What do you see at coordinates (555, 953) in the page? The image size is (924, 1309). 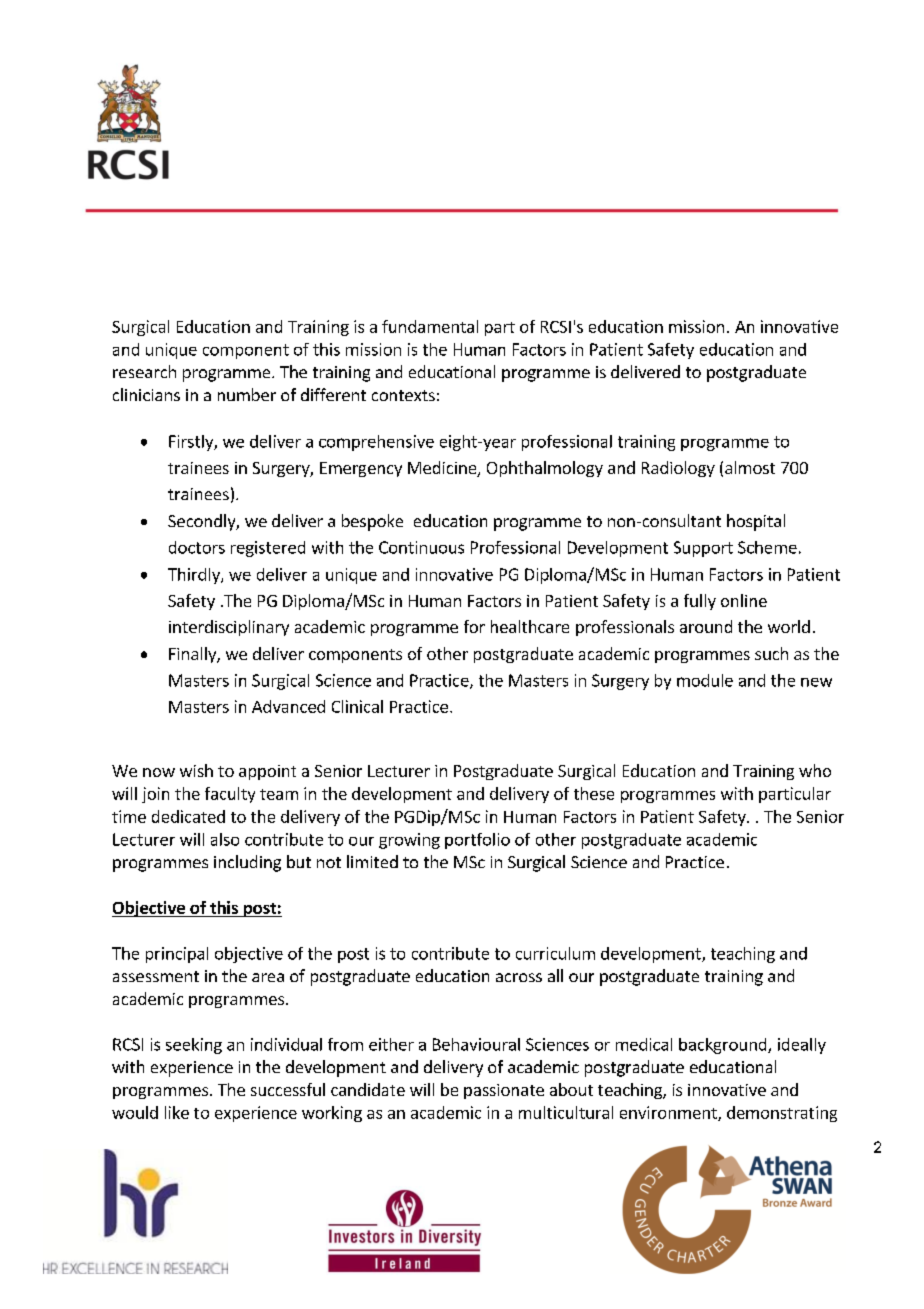 I see `curriculum` at bounding box center [555, 953].
